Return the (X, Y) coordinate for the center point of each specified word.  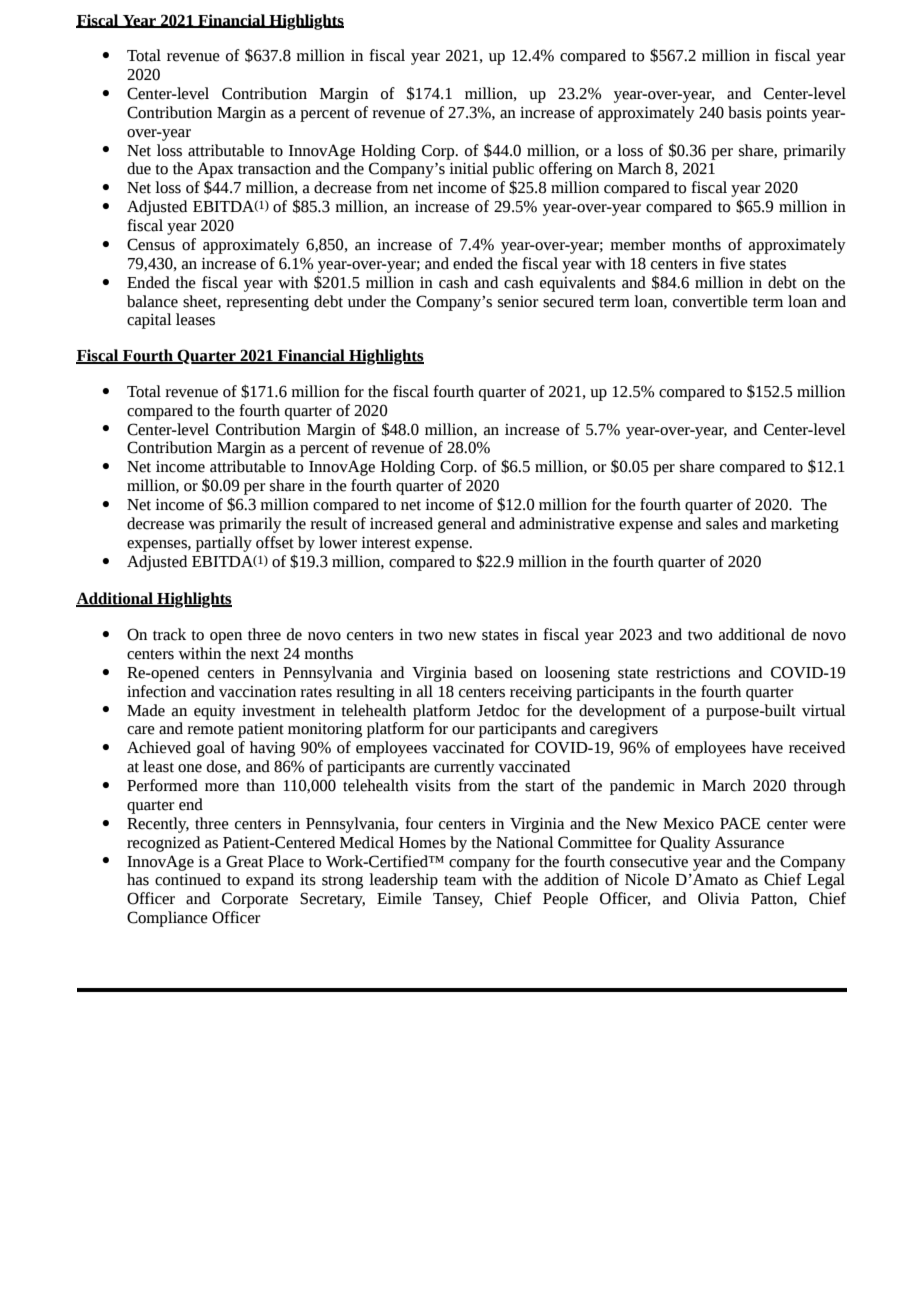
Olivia (718, 898)
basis (745, 112)
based (493, 672)
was (201, 525)
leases (195, 319)
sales (722, 523)
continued (188, 879)
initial (468, 168)
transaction (274, 169)
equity (215, 712)
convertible (710, 301)
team (460, 880)
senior (518, 302)
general (462, 525)
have (767, 747)
